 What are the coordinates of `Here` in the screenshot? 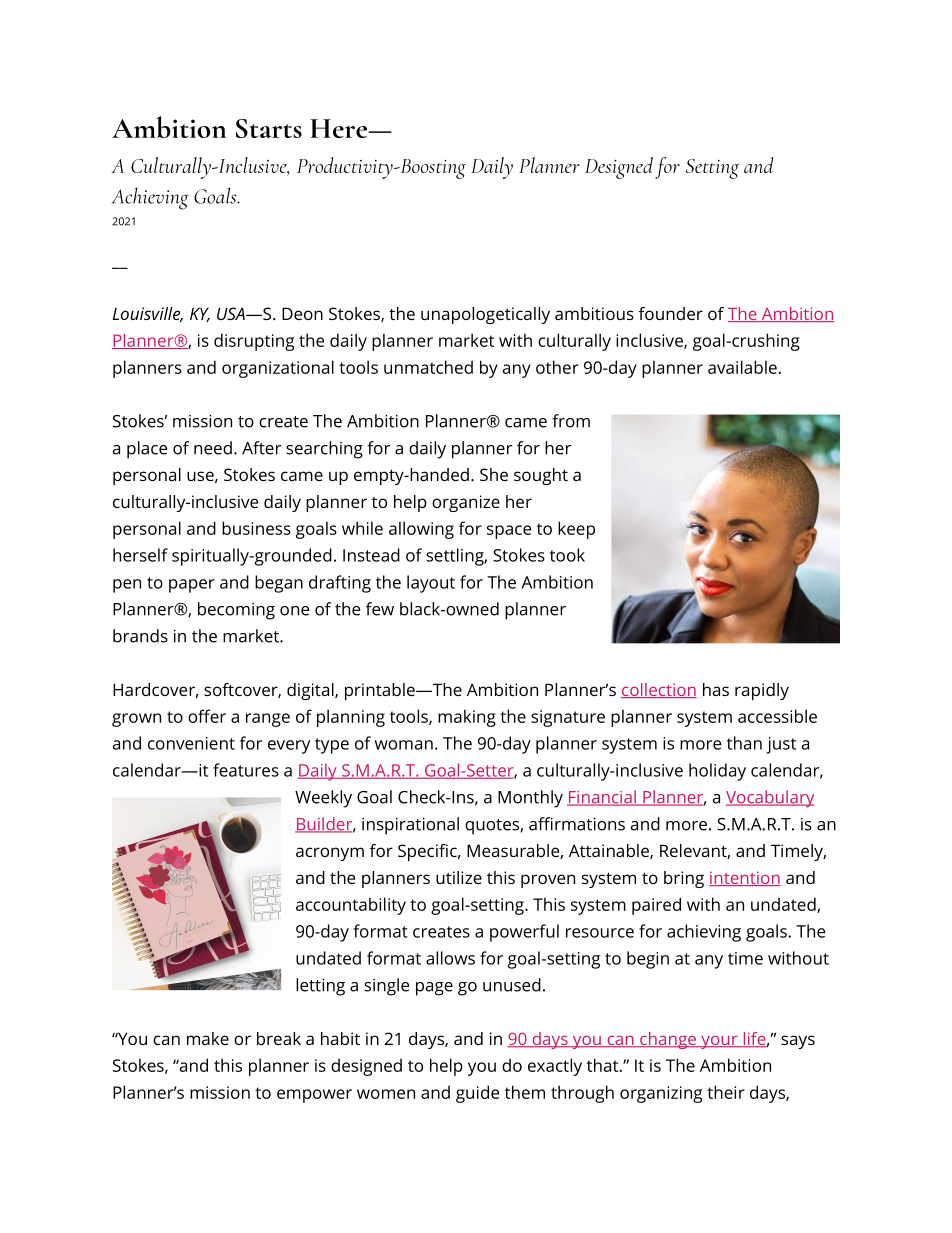 It's located at (340, 128).
